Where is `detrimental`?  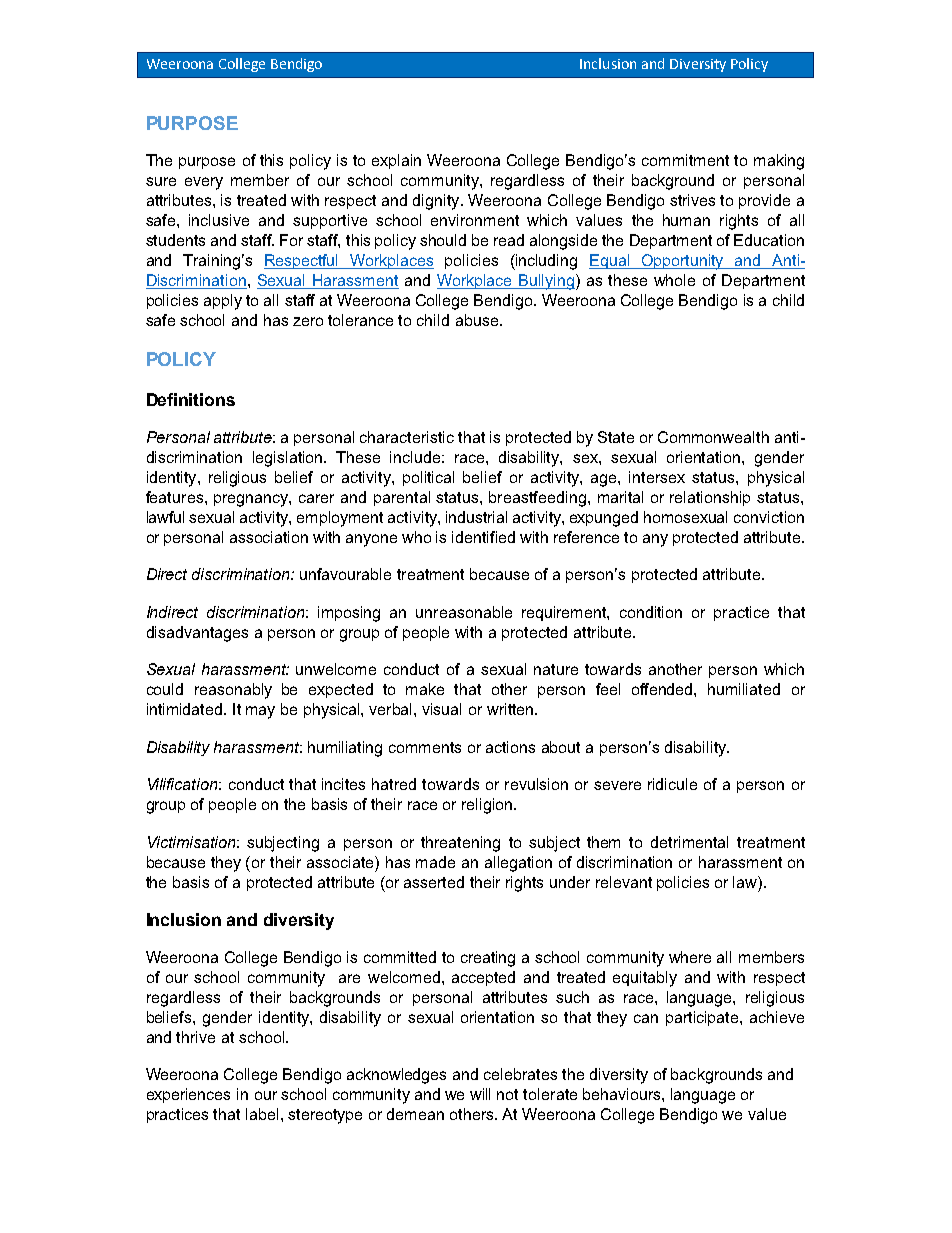
detrimental is located at coordinates (689, 842).
